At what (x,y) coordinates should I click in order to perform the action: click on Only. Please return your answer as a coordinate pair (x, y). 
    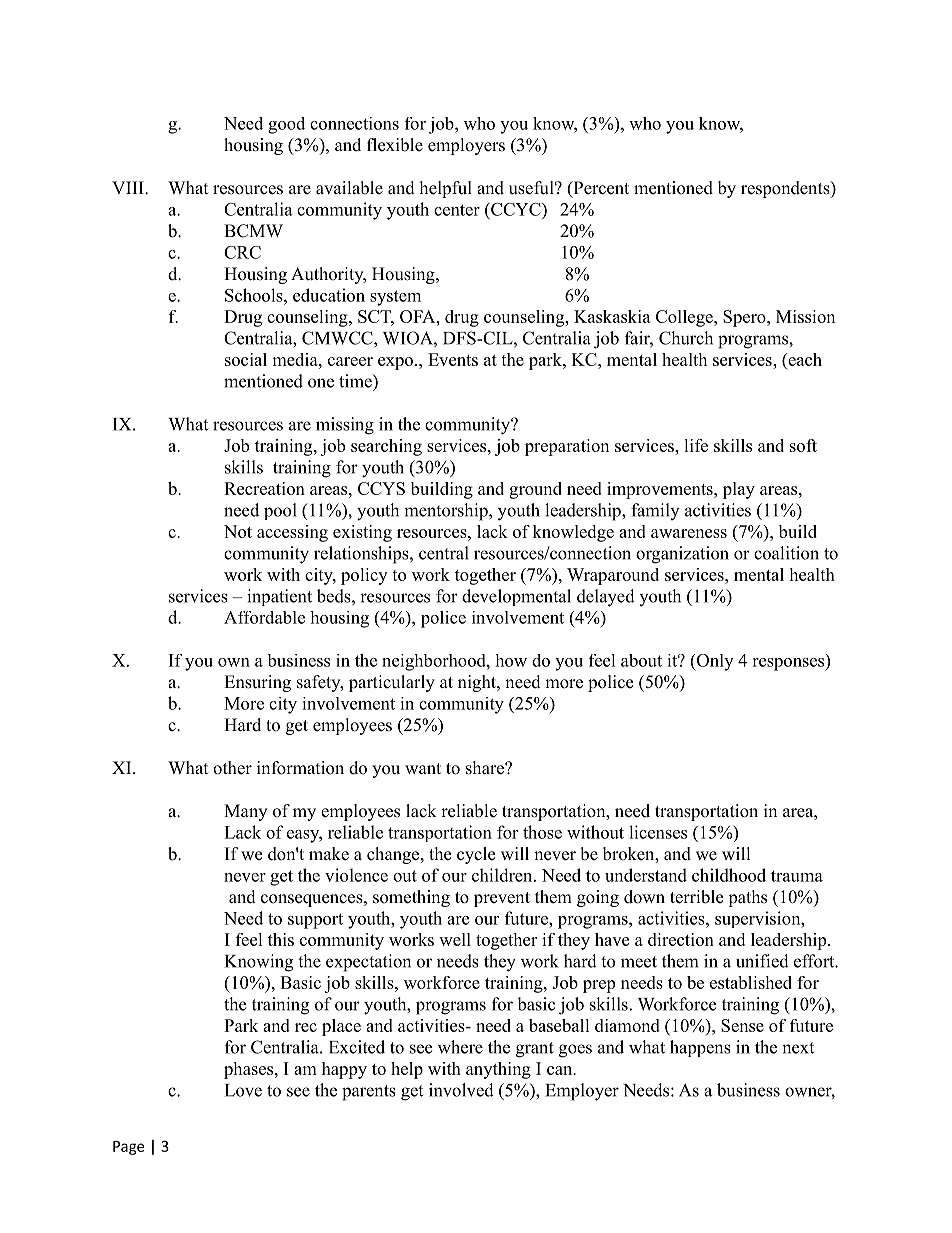
    Looking at the image, I should click on (713, 662).
